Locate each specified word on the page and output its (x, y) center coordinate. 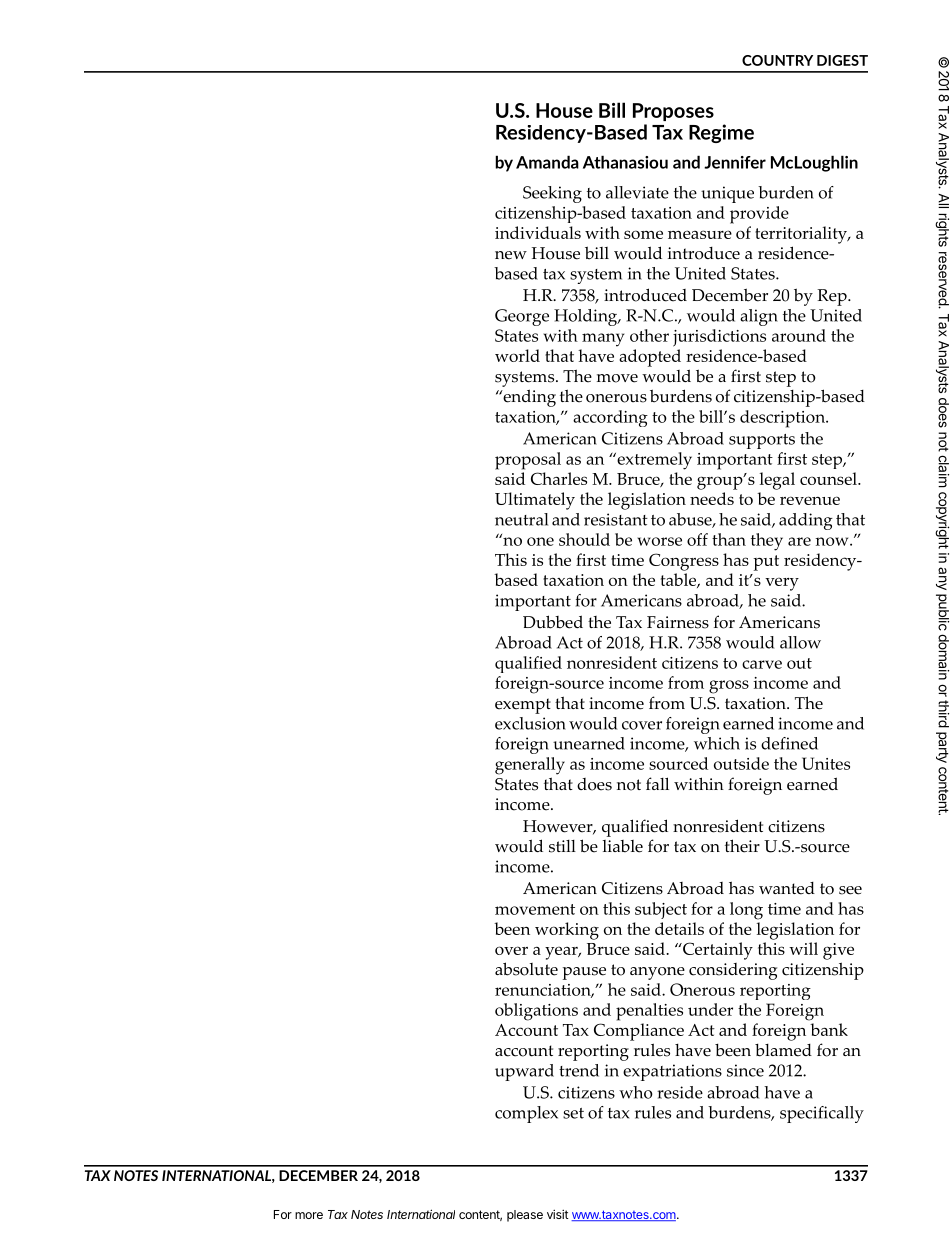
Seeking (552, 194)
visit (558, 1214)
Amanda (547, 162)
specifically (822, 1114)
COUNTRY (777, 60)
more (309, 1215)
